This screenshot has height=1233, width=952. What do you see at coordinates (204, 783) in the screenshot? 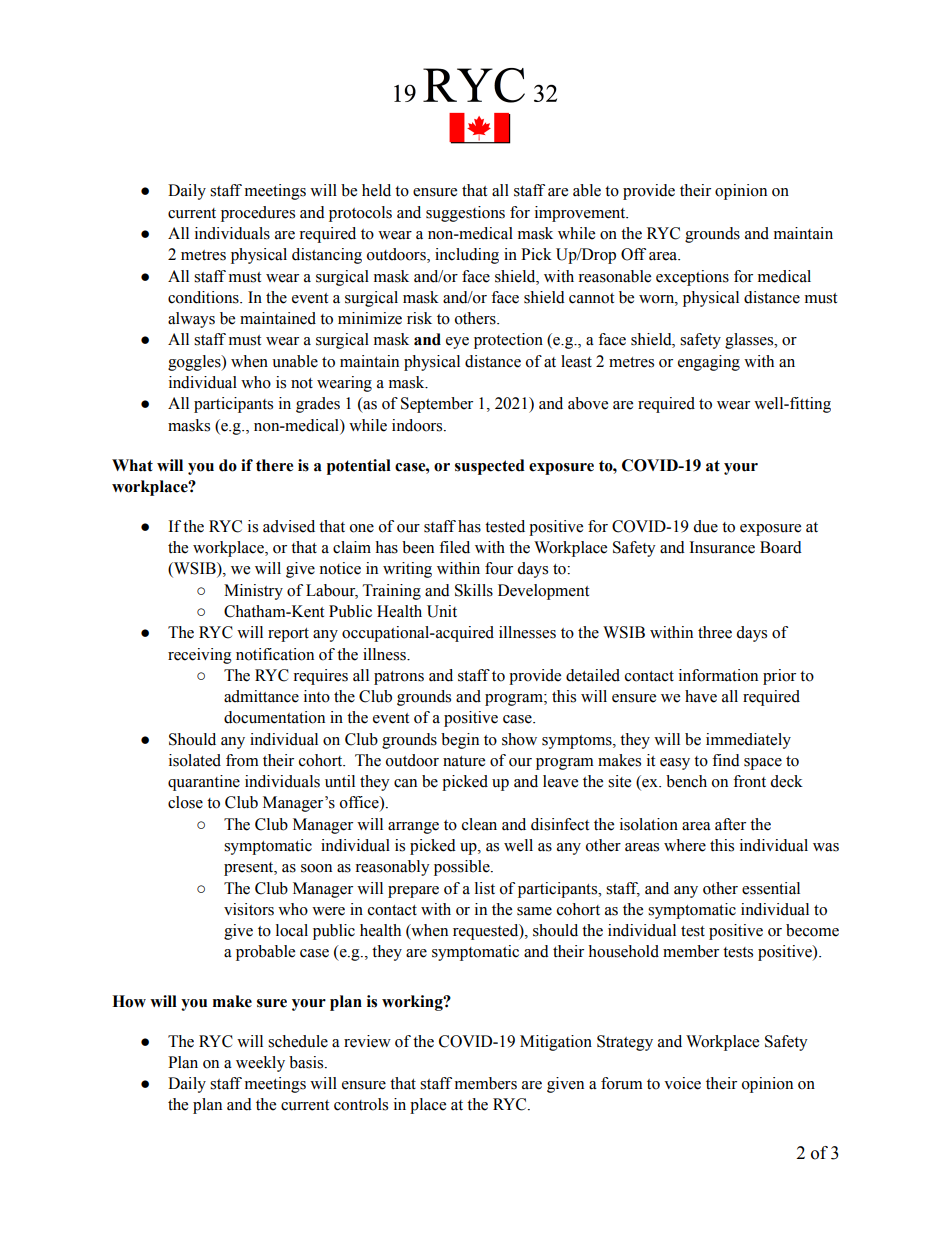
I see `quarantine` at bounding box center [204, 783].
